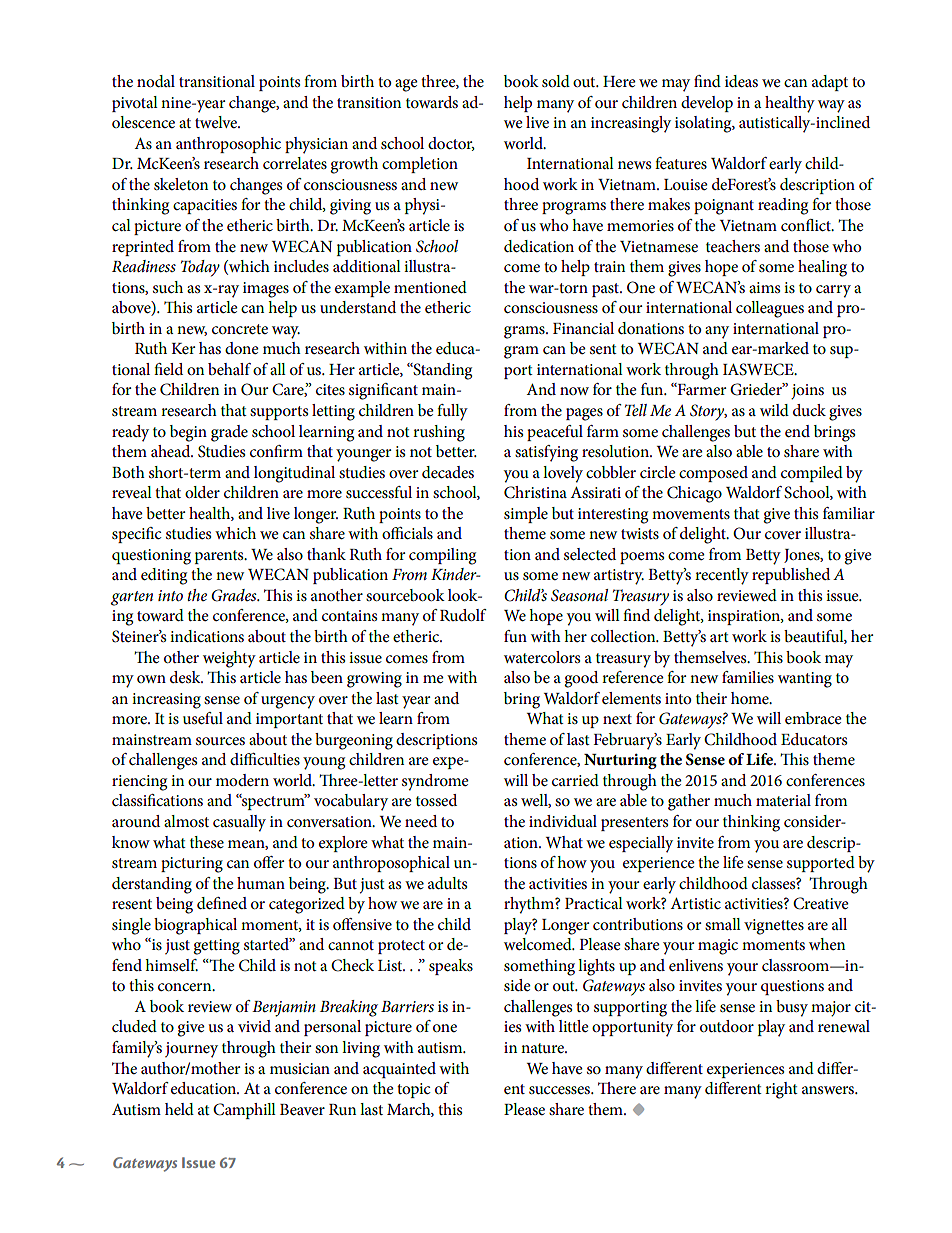 The height and width of the page is (1233, 952). Describe the element at coordinates (451, 144) in the page. I see `doctor` at that location.
